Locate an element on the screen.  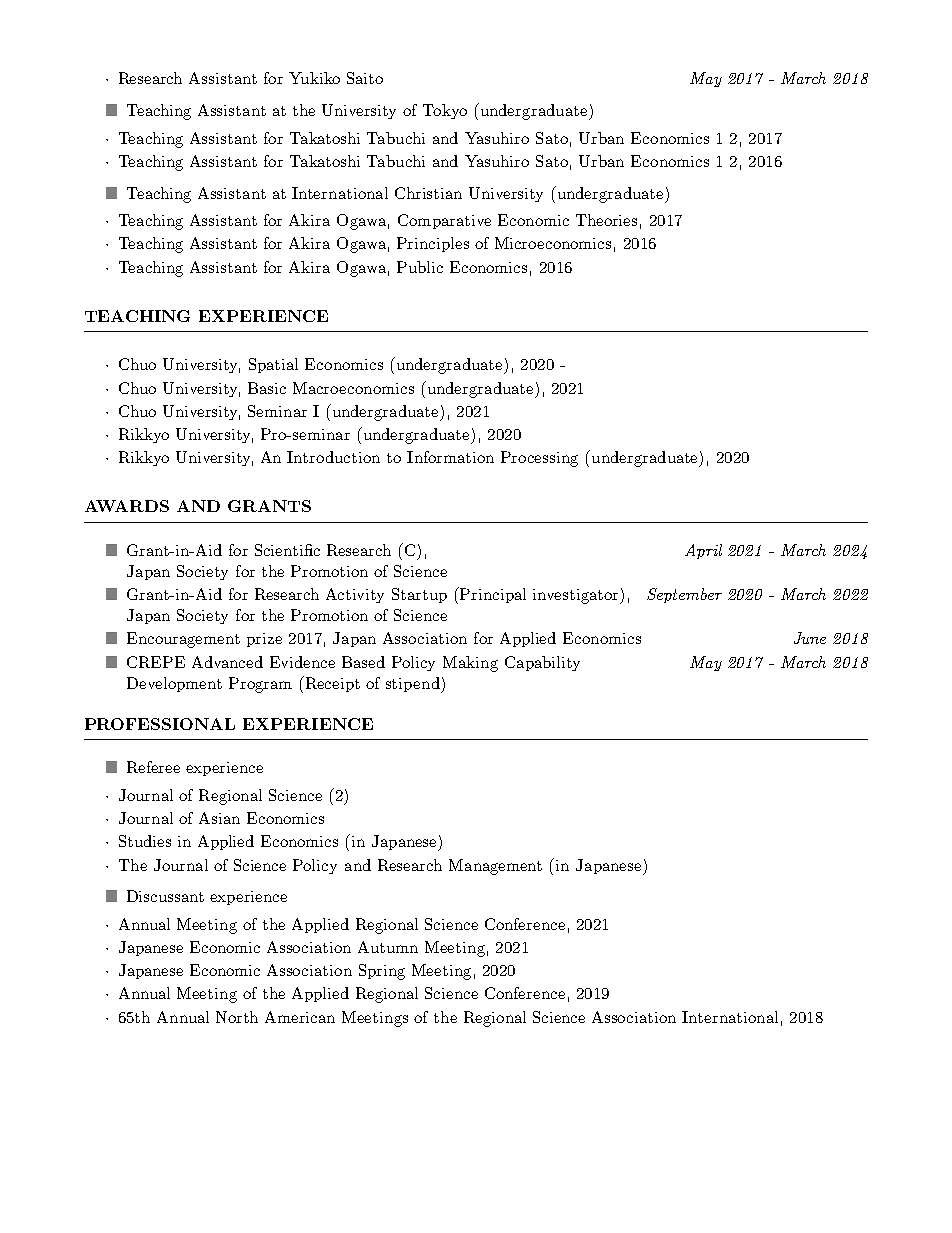
Information is located at coordinates (450, 457).
